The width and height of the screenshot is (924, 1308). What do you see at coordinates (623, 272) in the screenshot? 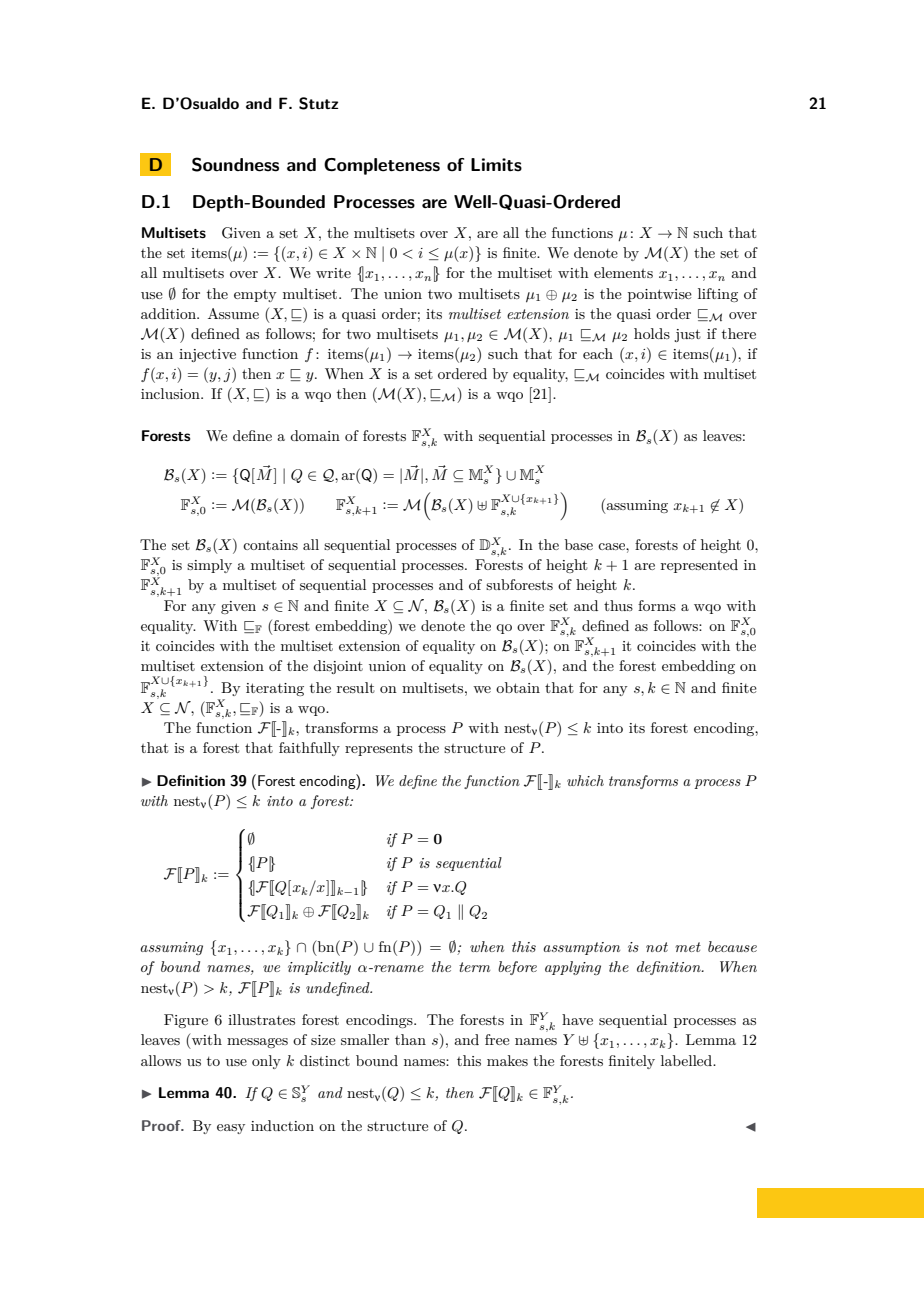
I see `elements` at bounding box center [623, 272].
